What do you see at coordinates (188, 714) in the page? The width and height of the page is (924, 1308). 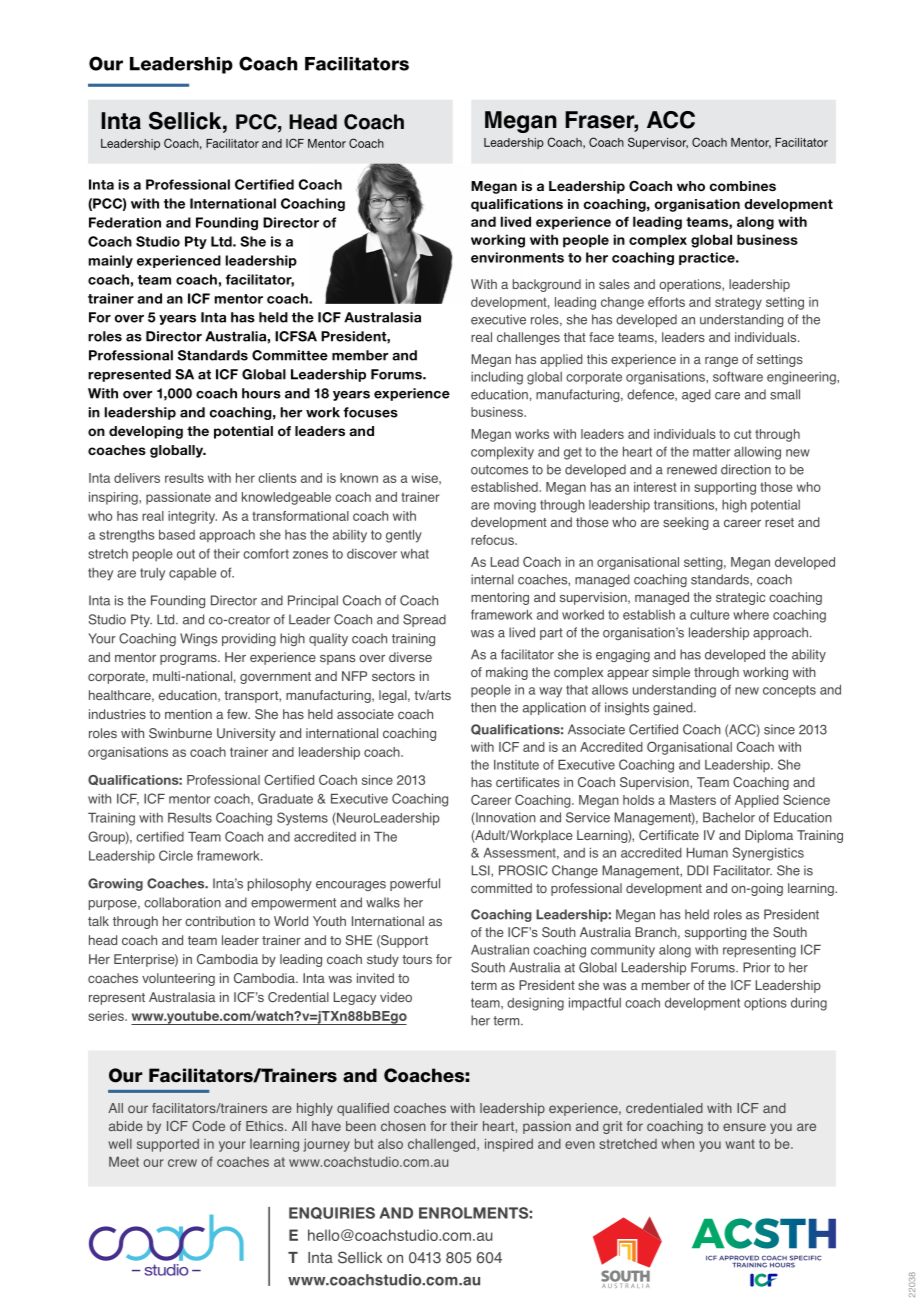 I see `mention` at bounding box center [188, 714].
